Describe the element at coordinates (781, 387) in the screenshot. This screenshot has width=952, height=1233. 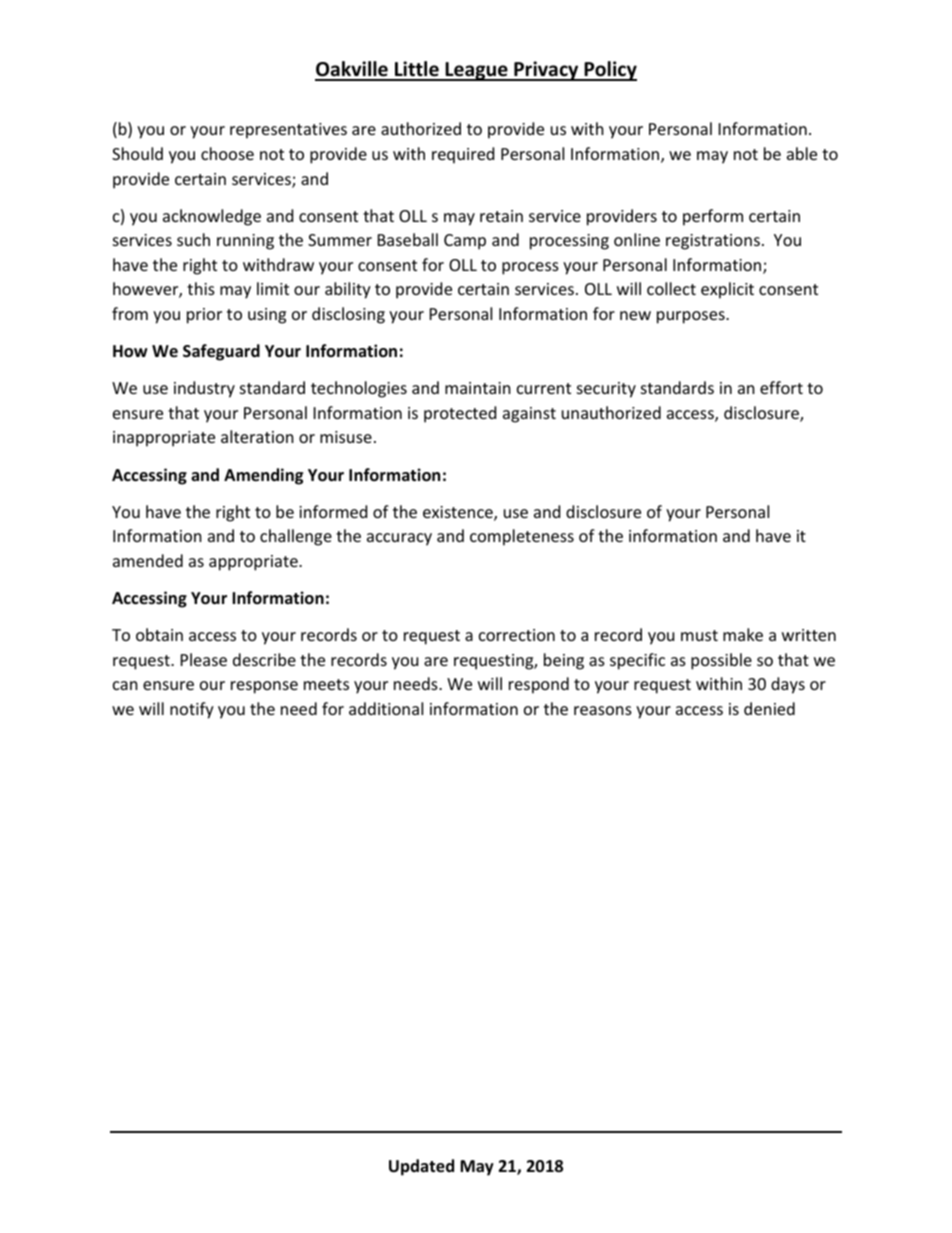
I see `effort` at that location.
